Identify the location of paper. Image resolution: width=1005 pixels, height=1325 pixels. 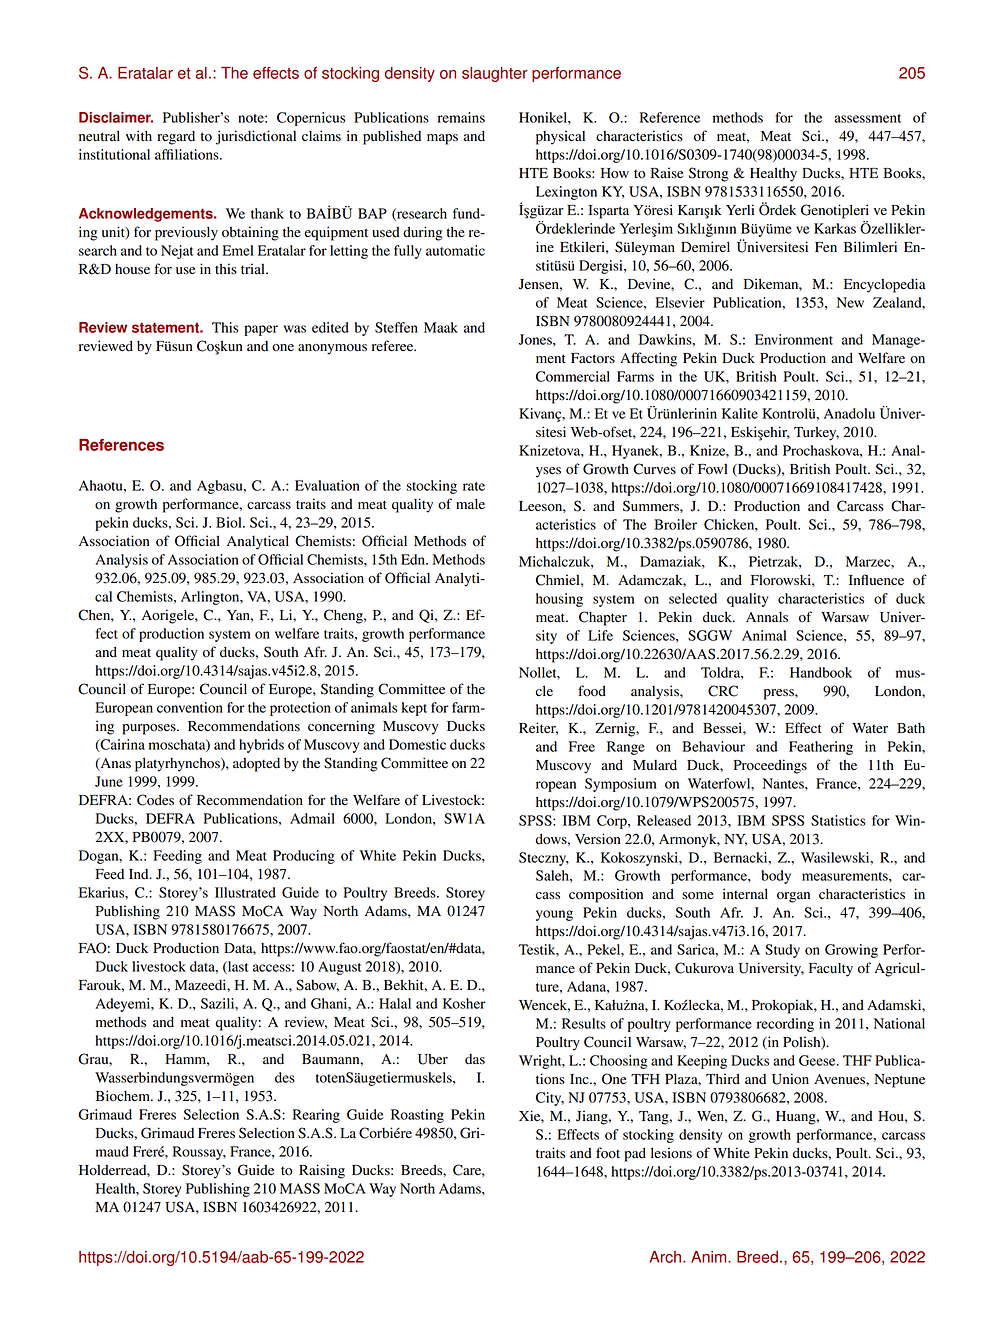
(261, 330).
